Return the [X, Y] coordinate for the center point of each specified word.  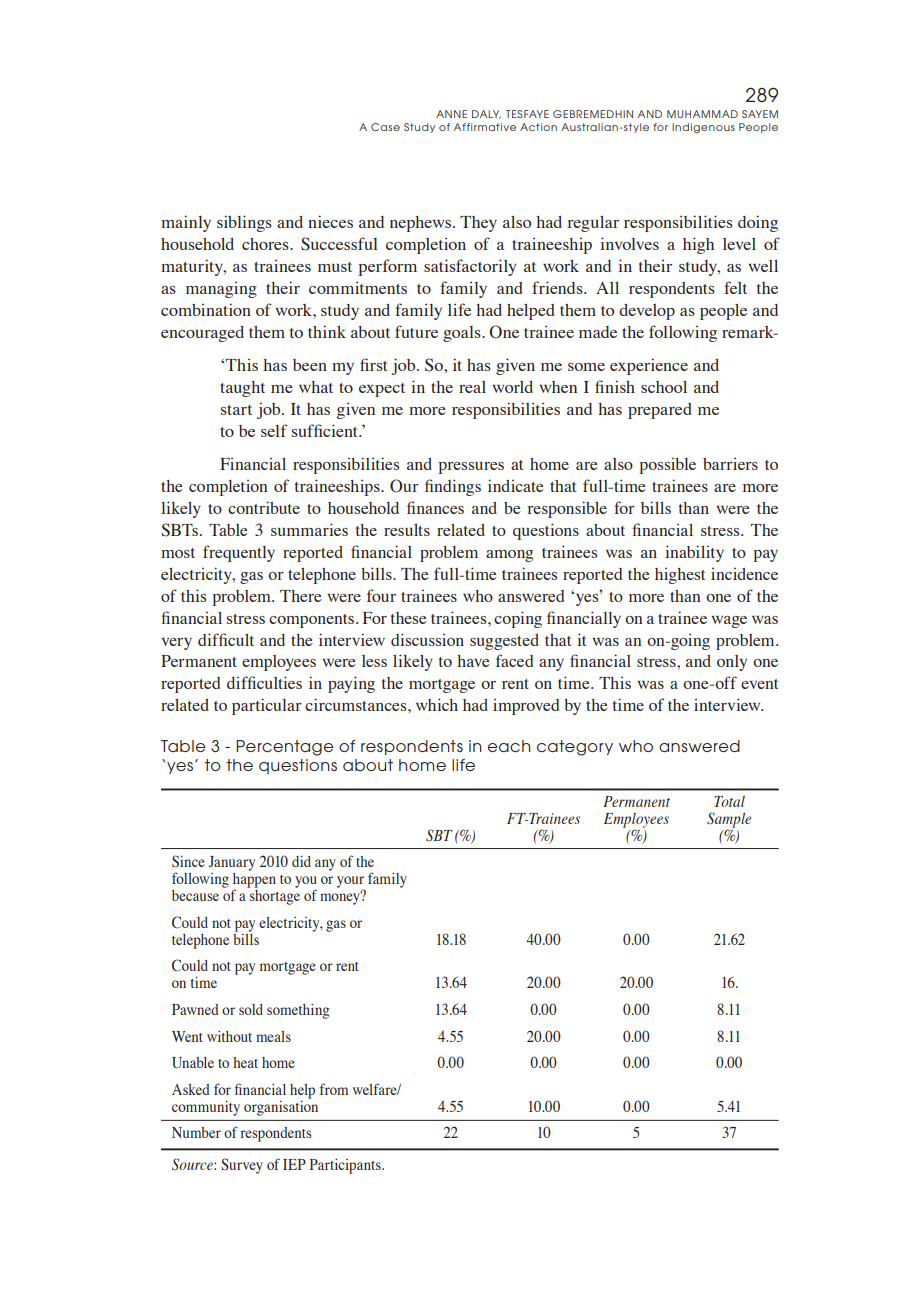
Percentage [285, 748]
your [350, 883]
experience [649, 366]
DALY [486, 114]
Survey [242, 1166]
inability [694, 553]
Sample [729, 820]
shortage [274, 896]
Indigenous [703, 128]
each [509, 746]
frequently [239, 553]
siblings [244, 223]
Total [729, 801]
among [509, 556]
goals [463, 334]
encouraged [202, 334]
